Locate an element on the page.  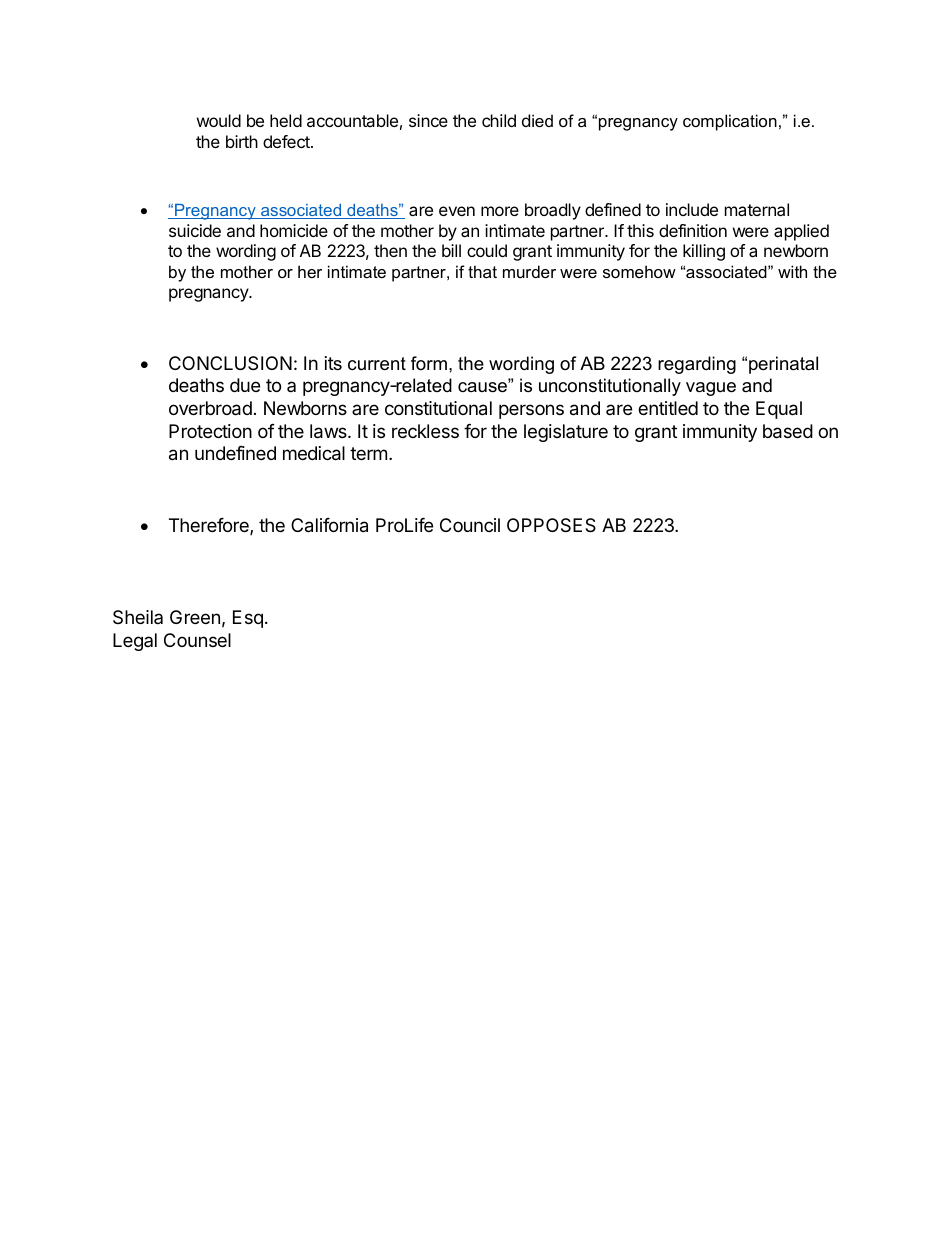
OPPOSES is located at coordinates (551, 525).
